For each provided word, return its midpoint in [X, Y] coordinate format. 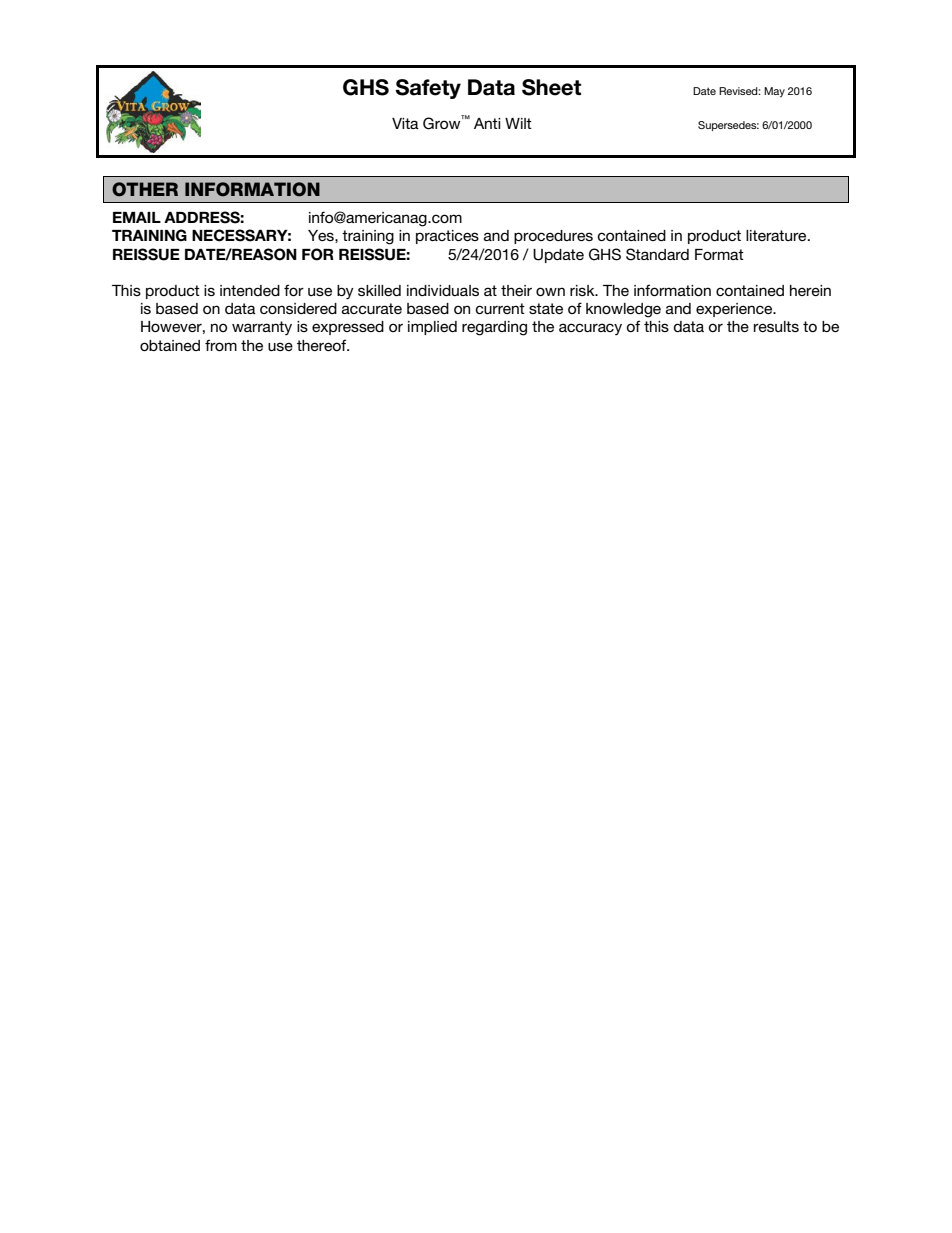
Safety [428, 89]
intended [250, 290]
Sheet [551, 87]
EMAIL [137, 217]
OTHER [145, 189]
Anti [487, 123]
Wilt [518, 123]
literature [777, 235]
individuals [443, 290]
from [221, 345]
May [774, 92]
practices [447, 237]
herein [810, 290]
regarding [494, 328]
